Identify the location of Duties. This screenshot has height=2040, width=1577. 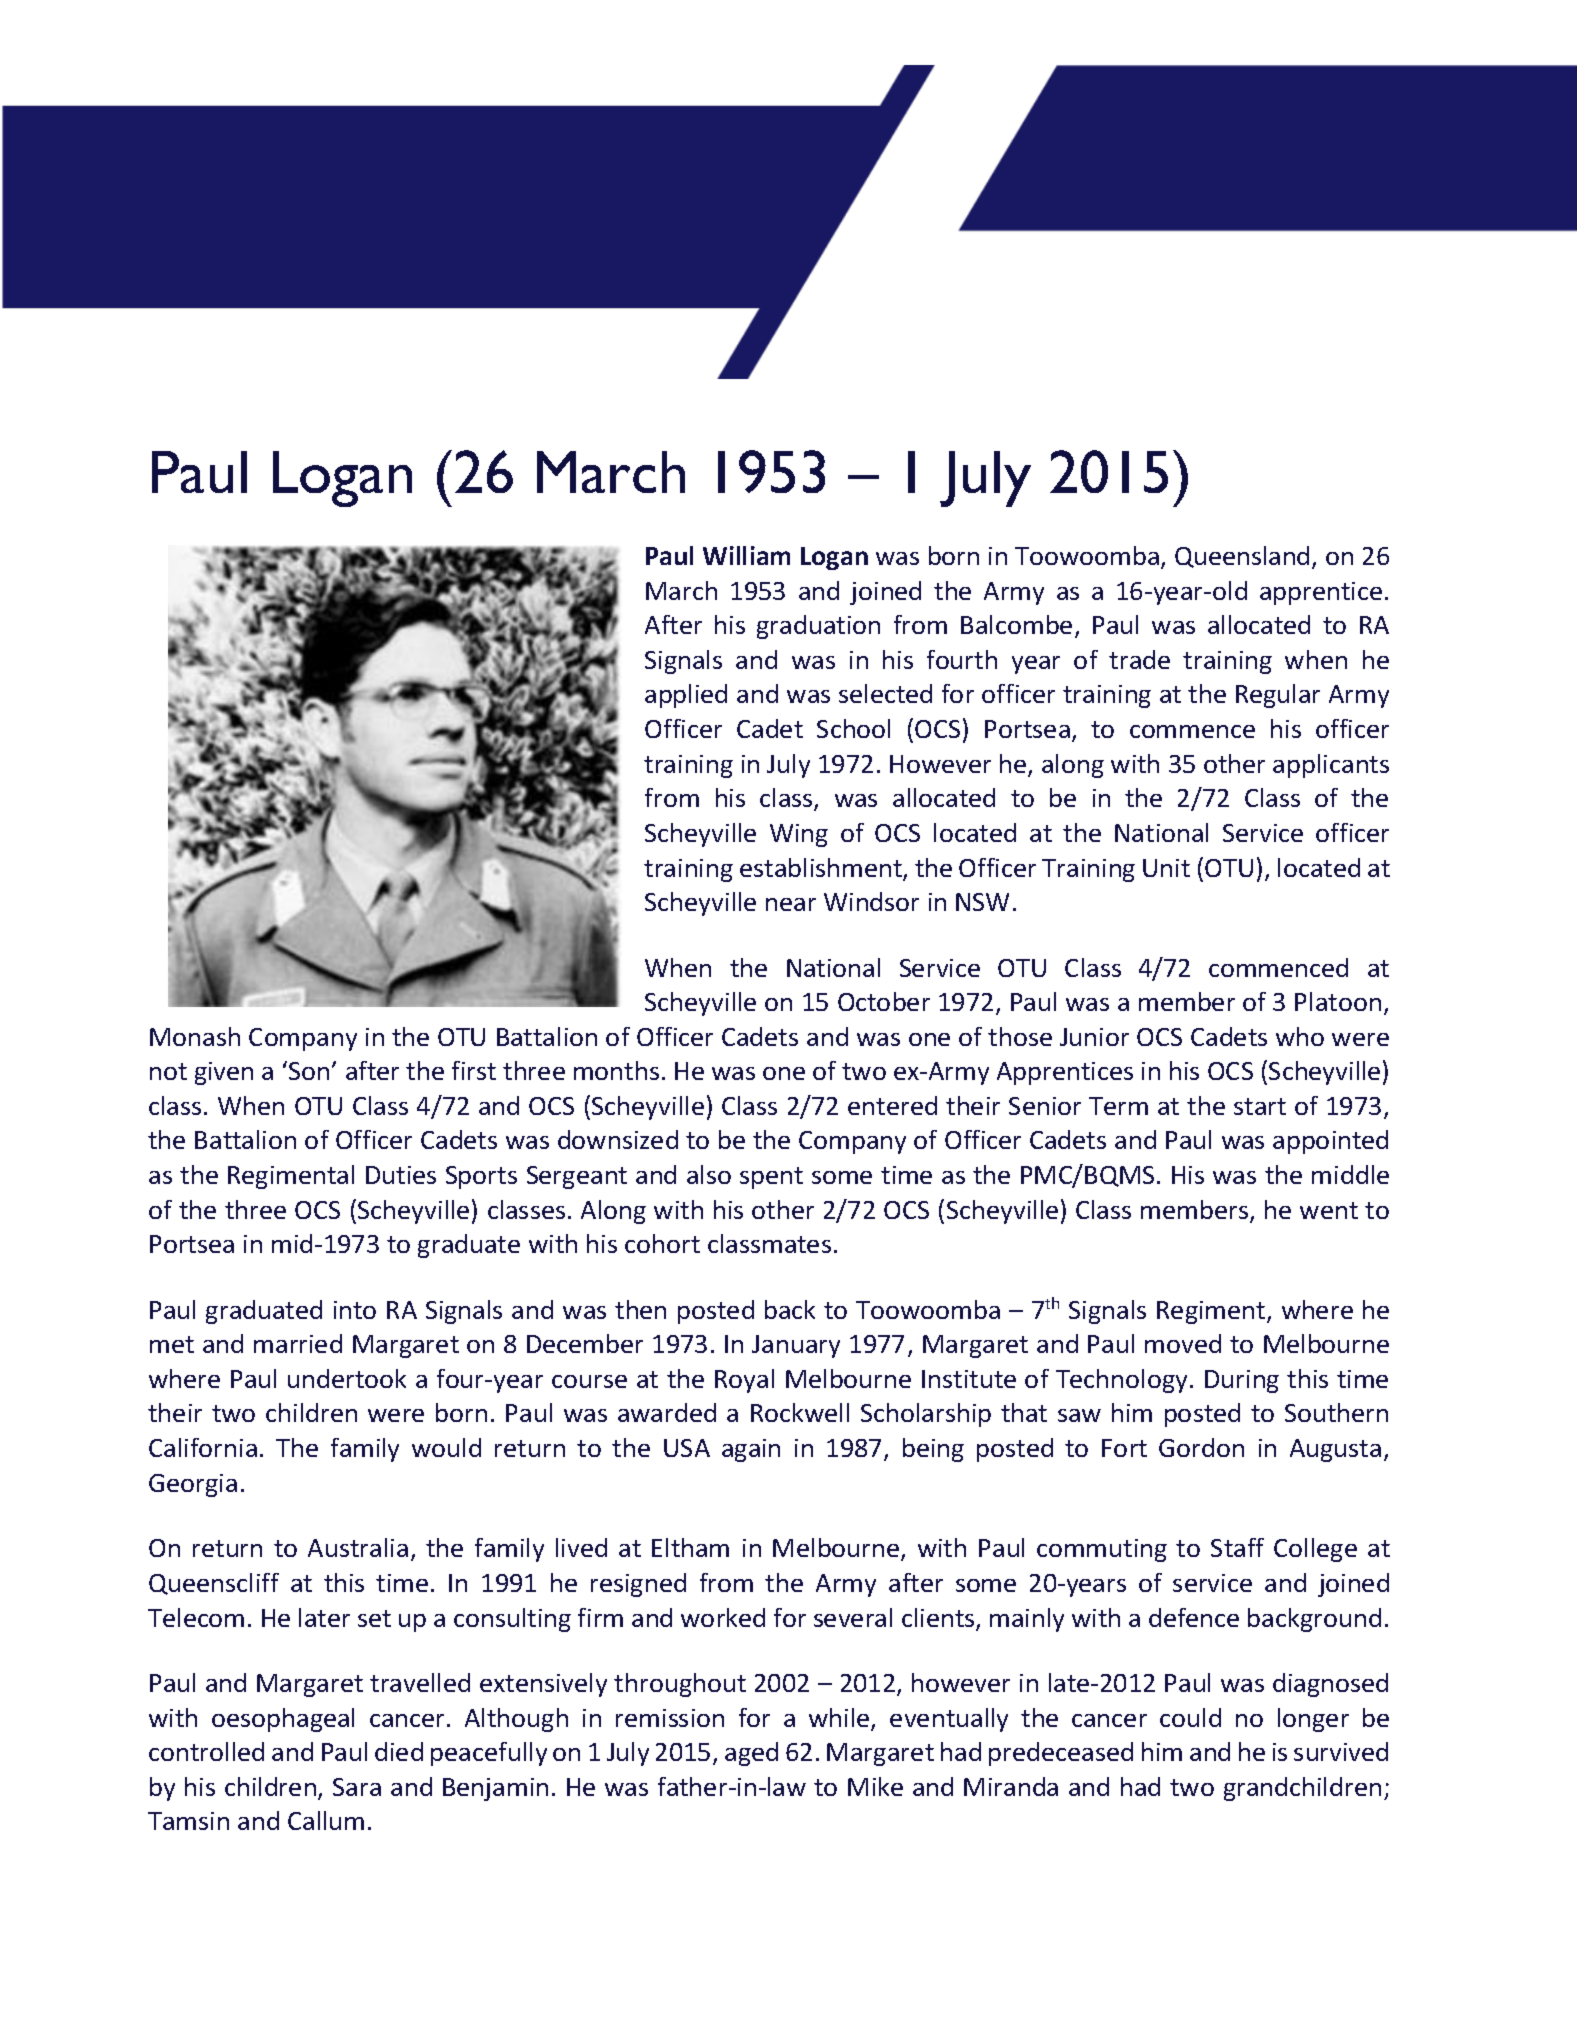
(401, 1175).
